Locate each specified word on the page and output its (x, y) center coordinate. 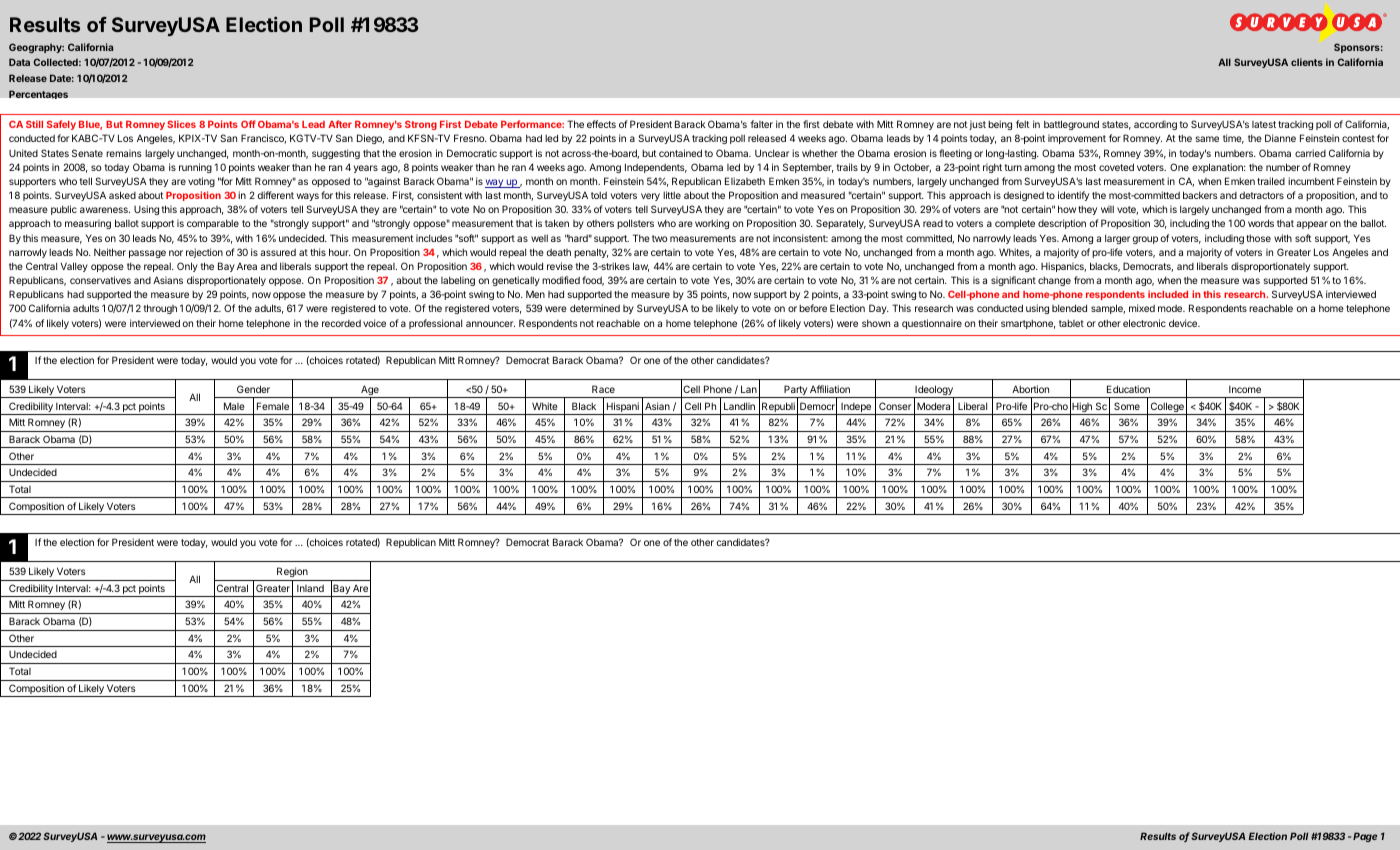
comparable (213, 224)
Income (1245, 389)
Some (1127, 406)
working (712, 224)
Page (1365, 837)
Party (795, 391)
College (1167, 408)
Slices (181, 124)
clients (1307, 62)
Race (603, 389)
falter (762, 124)
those (1258, 238)
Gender (253, 389)
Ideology (934, 391)
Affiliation (830, 389)
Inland (310, 588)
